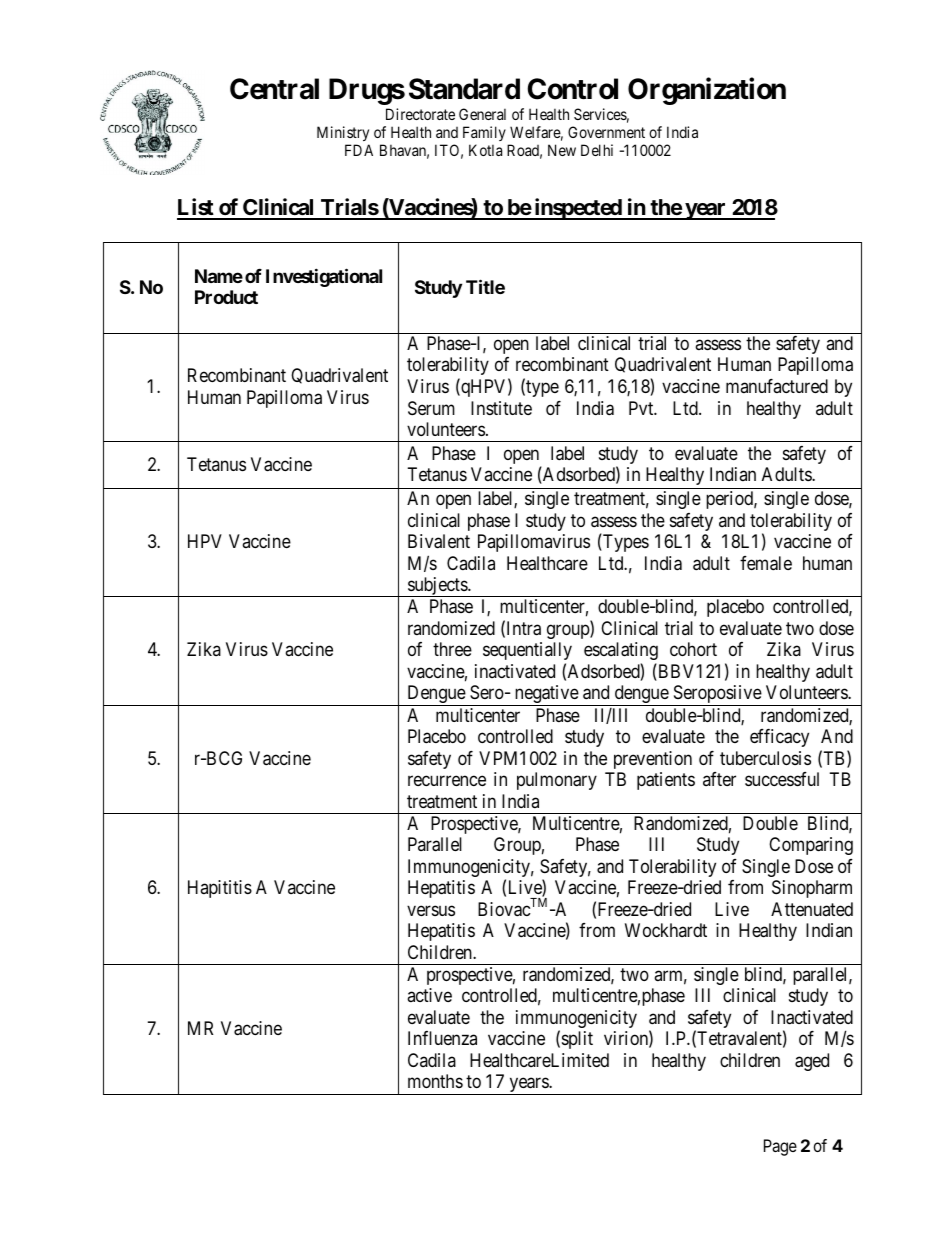 This document has height=1233, width=952. Describe the element at coordinates (707, 91) in the document. I see `Organization` at that location.
